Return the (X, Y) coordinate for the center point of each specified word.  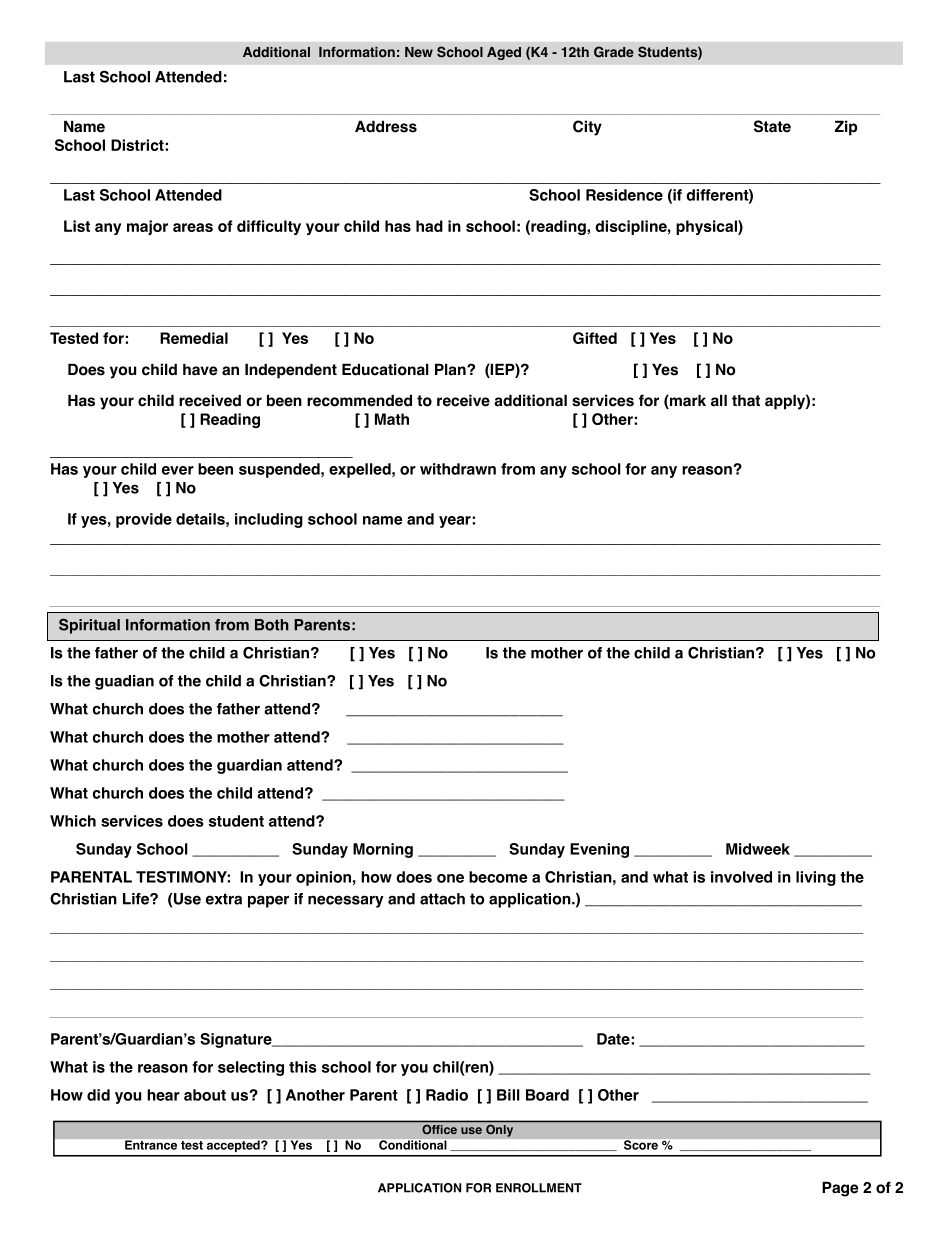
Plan (451, 369)
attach (442, 899)
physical (707, 227)
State (772, 126)
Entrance (151, 1145)
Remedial (194, 338)
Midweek (758, 849)
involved (741, 877)
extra (224, 899)
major (147, 227)
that (746, 401)
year (456, 522)
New (419, 52)
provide (144, 520)
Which (73, 821)
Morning (383, 850)
